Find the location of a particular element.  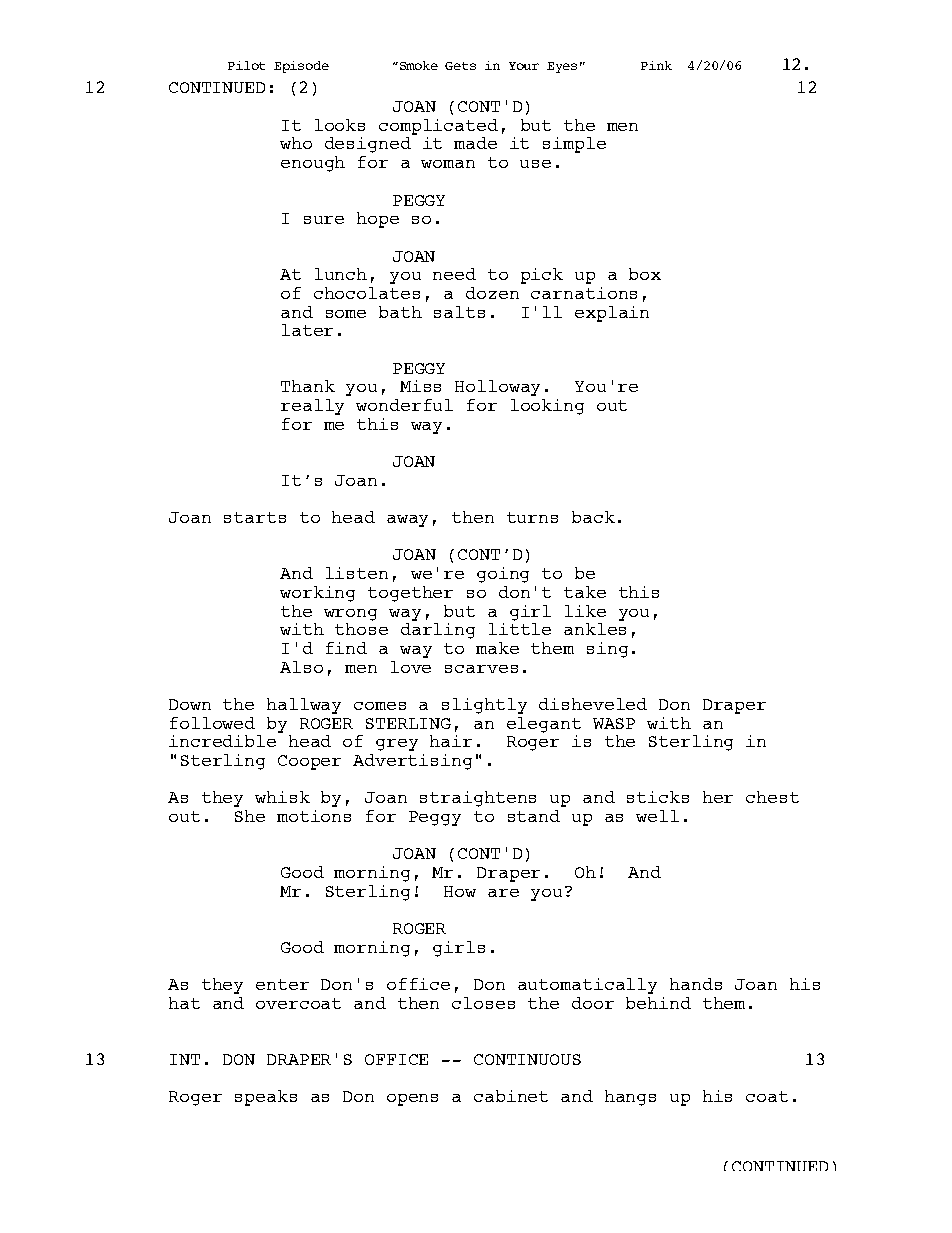

motions is located at coordinates (314, 816).
